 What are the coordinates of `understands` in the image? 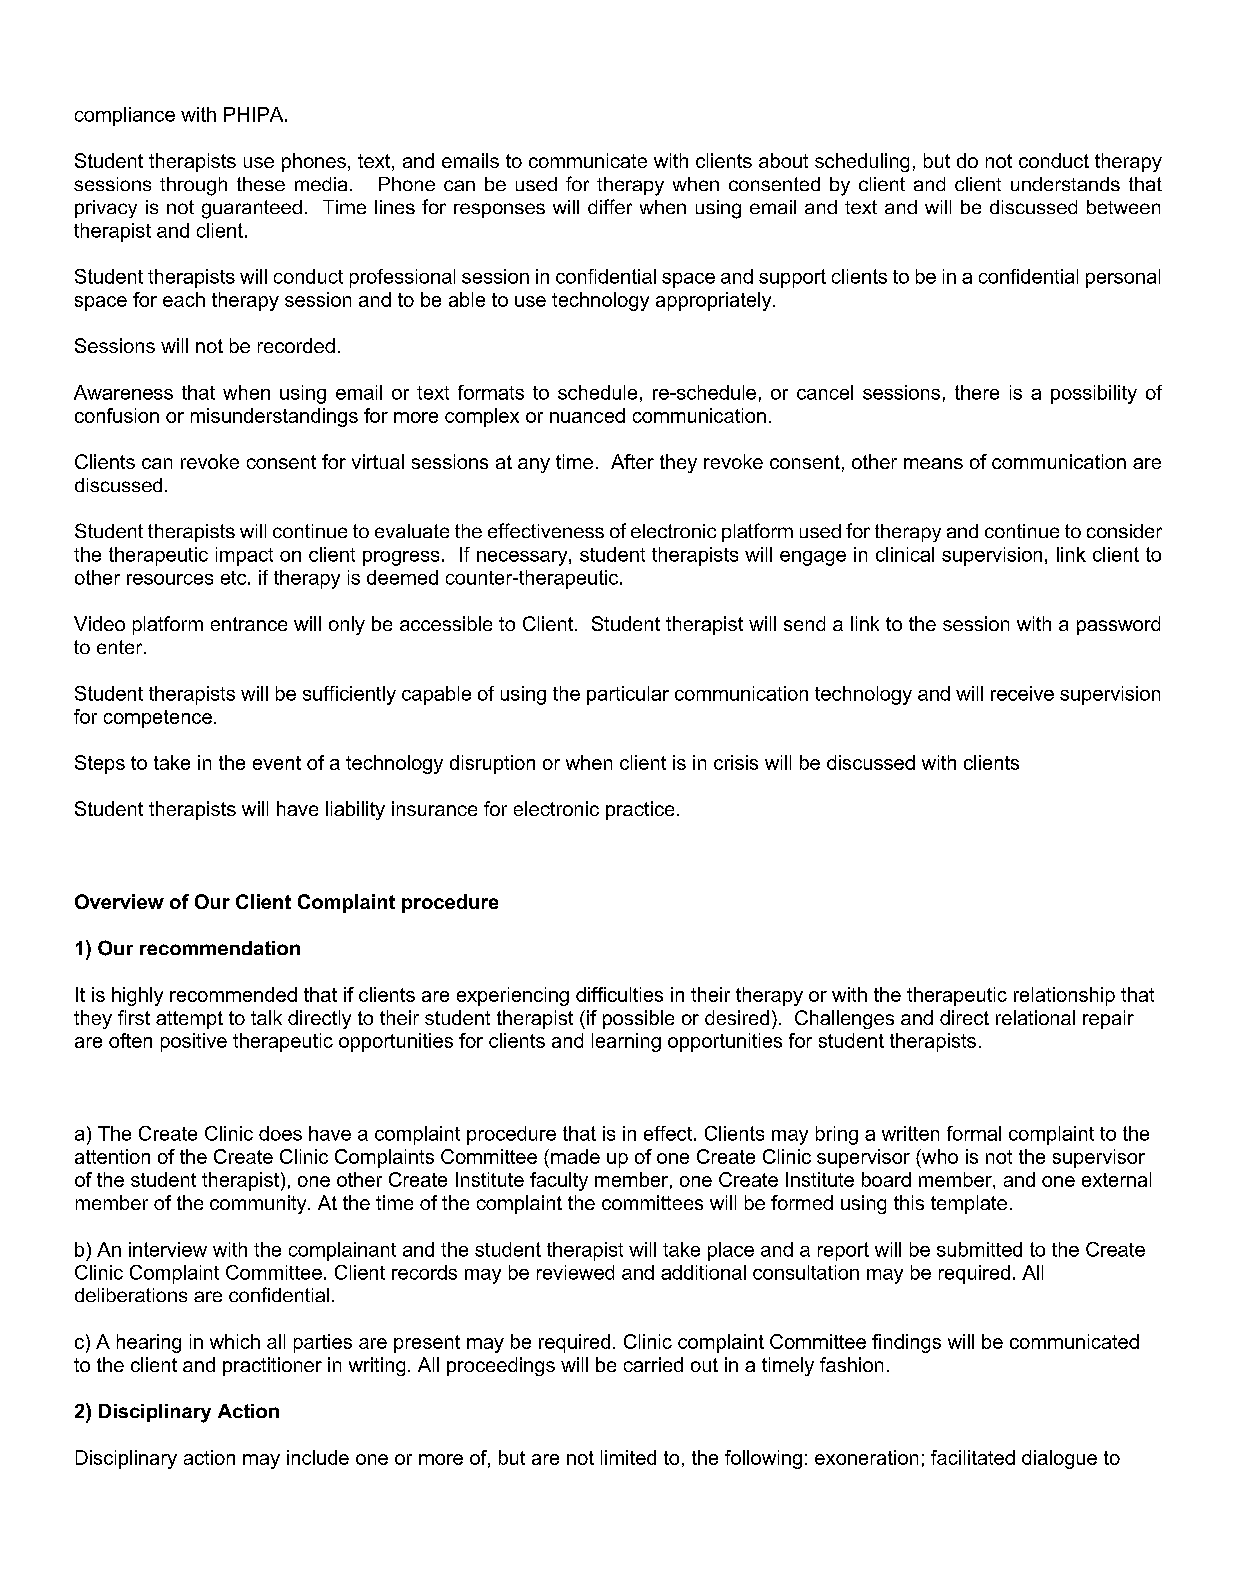 It's located at (1065, 184).
